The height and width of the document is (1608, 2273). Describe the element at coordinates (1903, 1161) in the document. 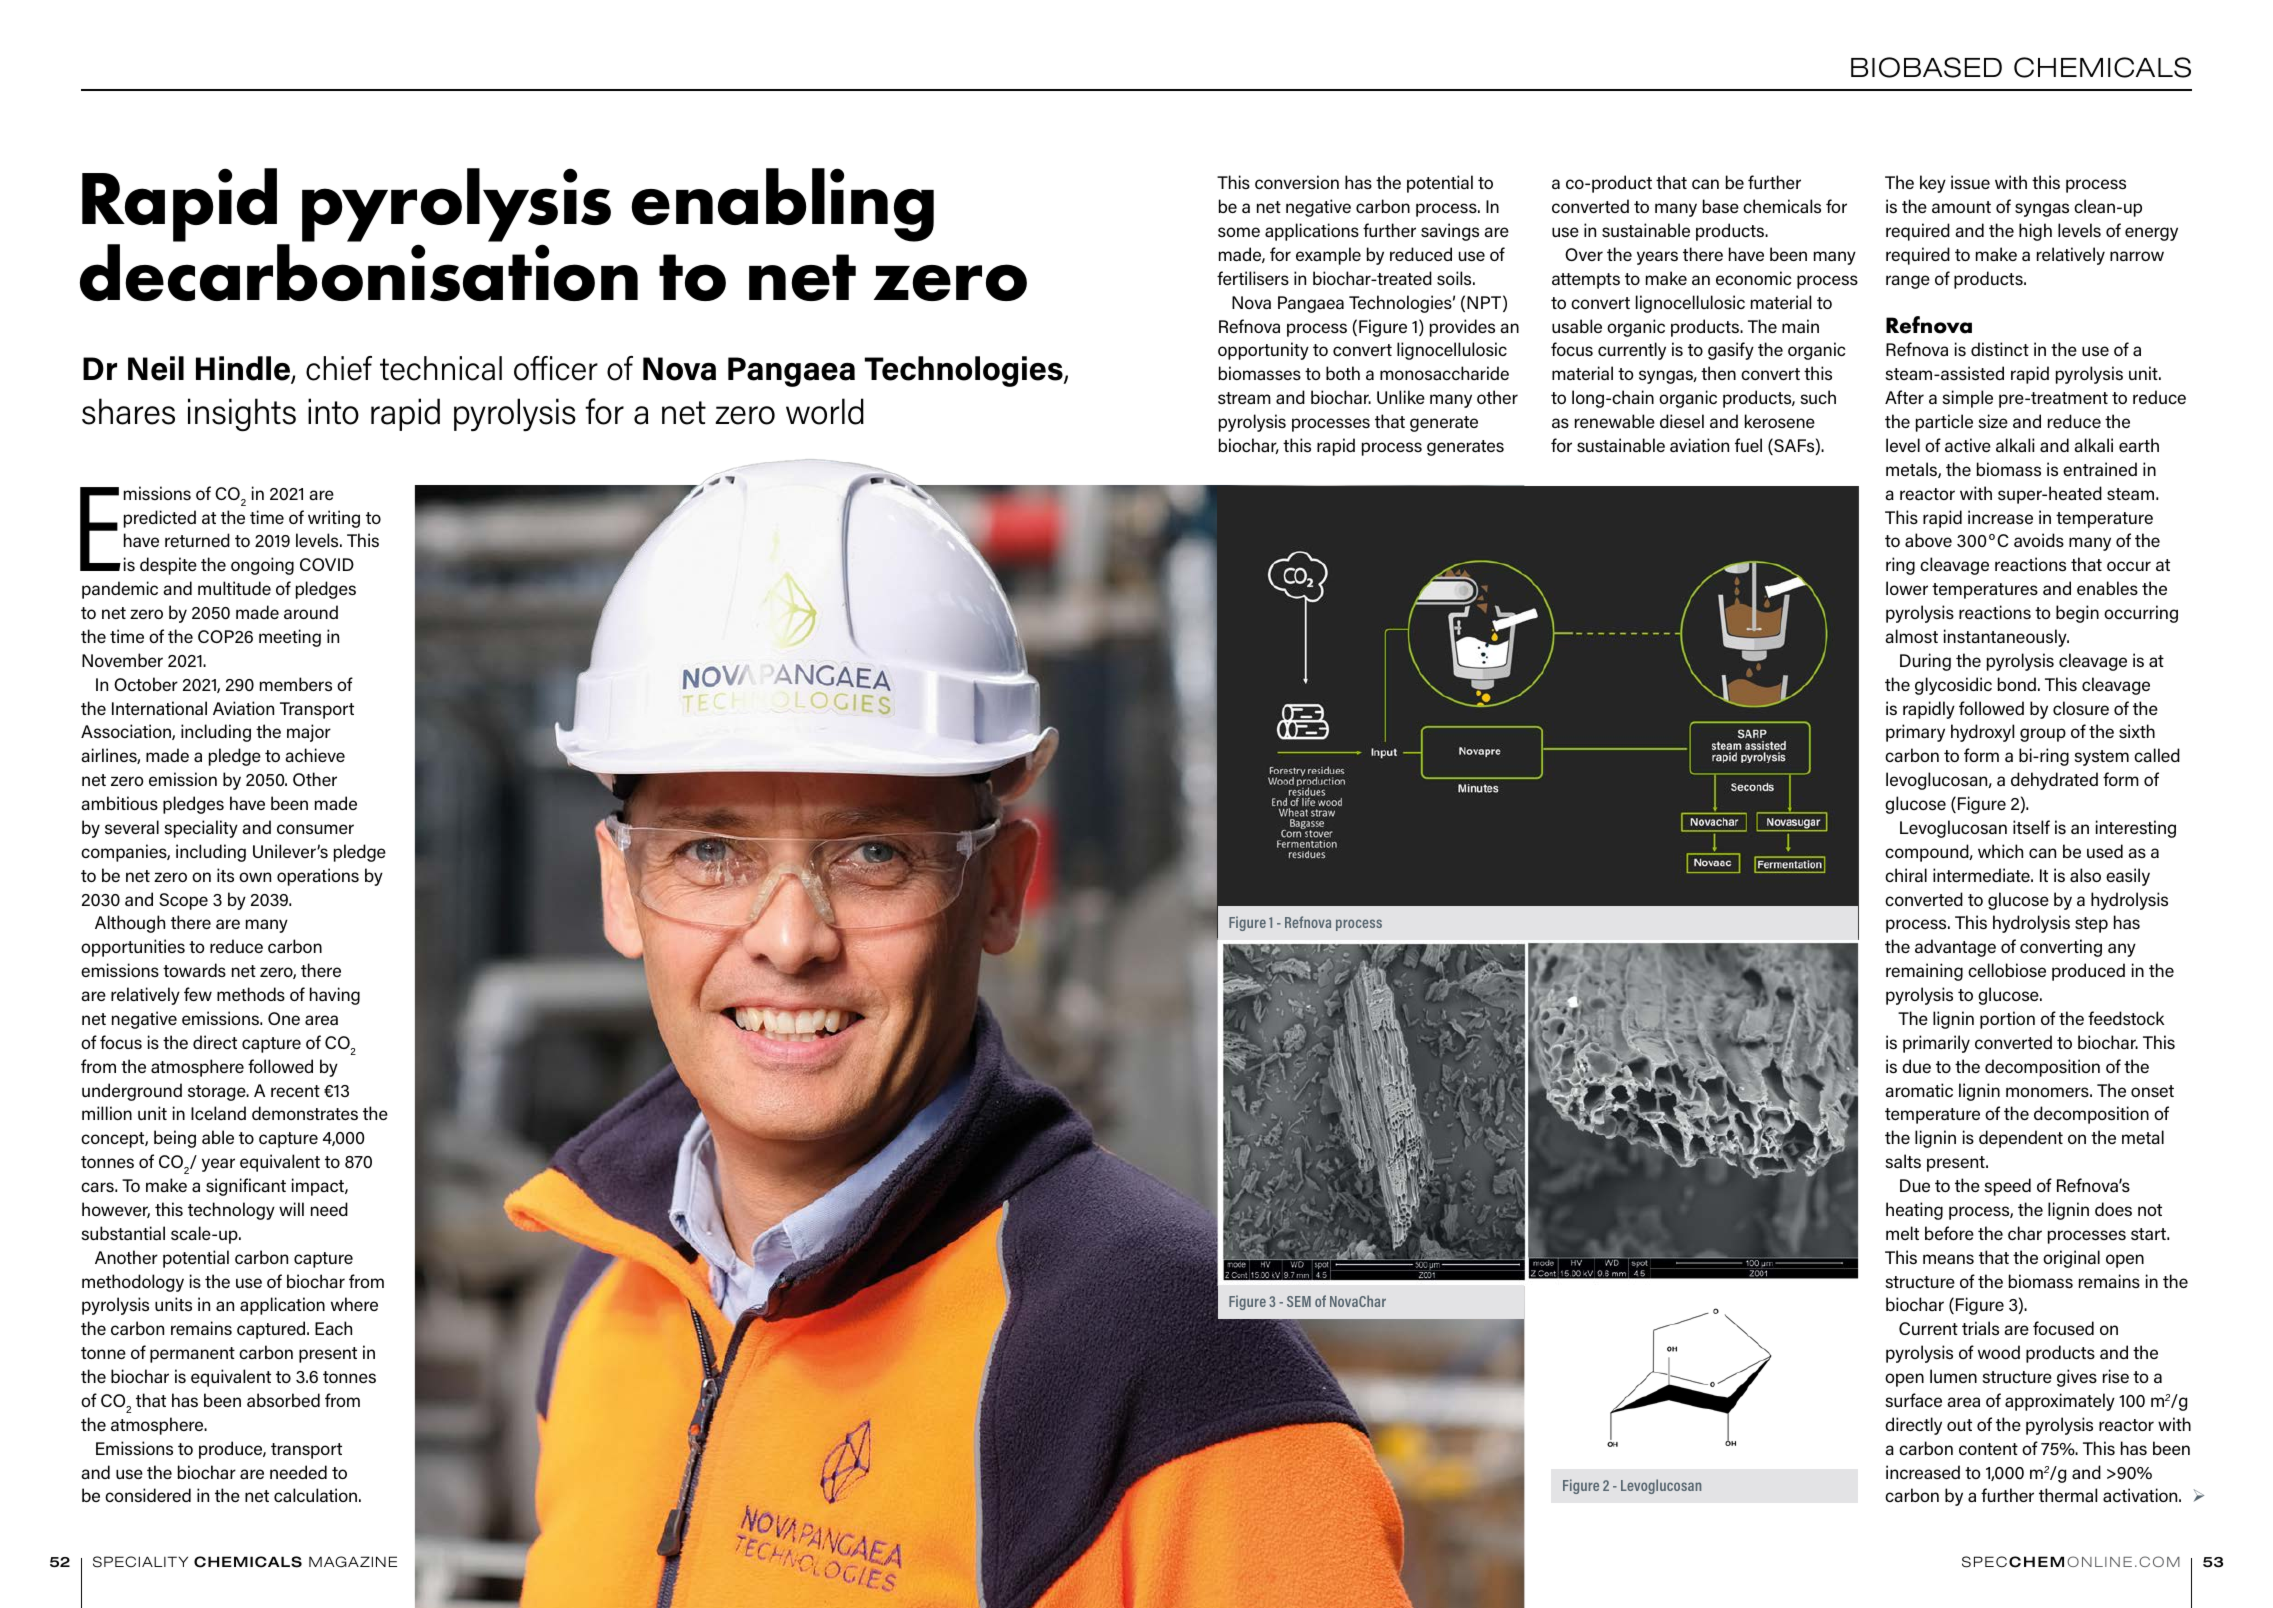

I see `salts` at that location.
